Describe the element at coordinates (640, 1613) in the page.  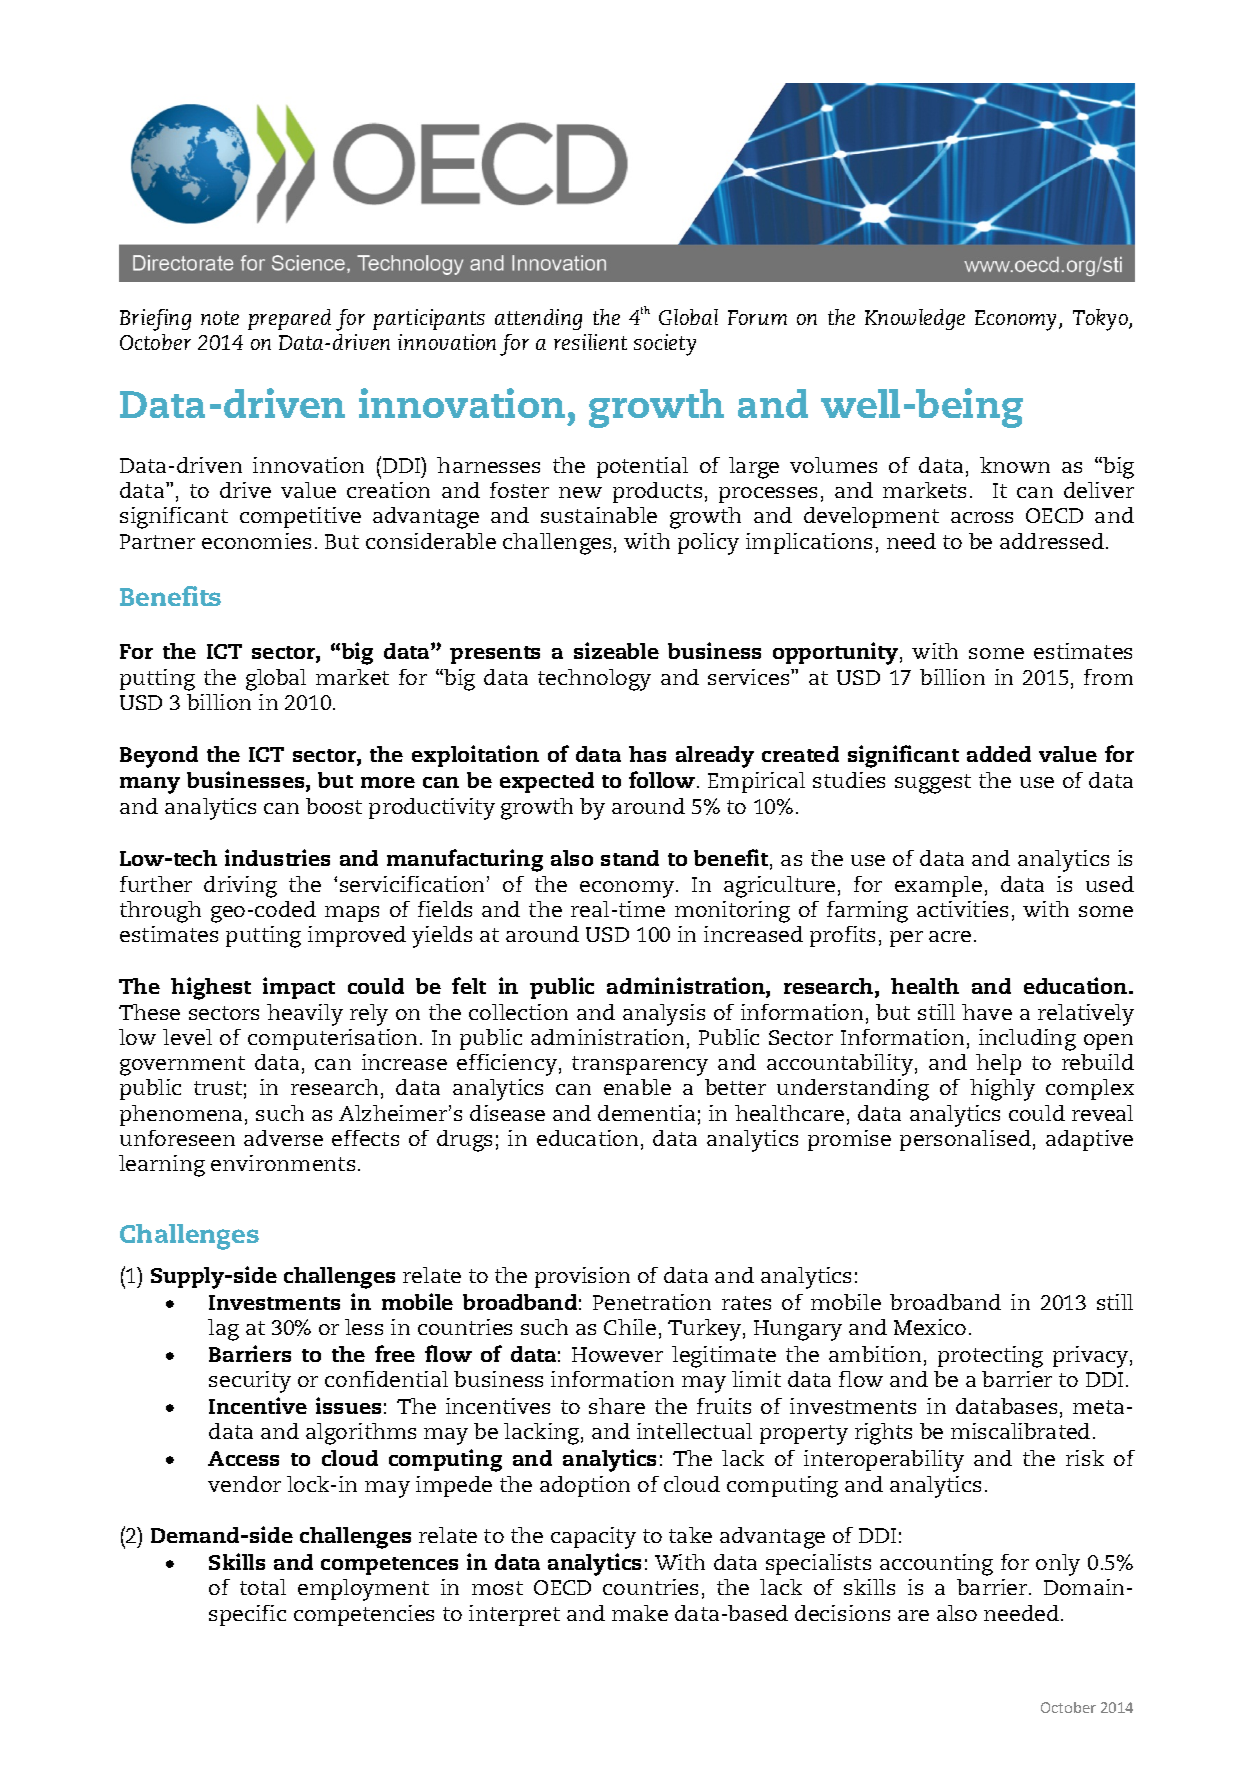
I see `make` at that location.
